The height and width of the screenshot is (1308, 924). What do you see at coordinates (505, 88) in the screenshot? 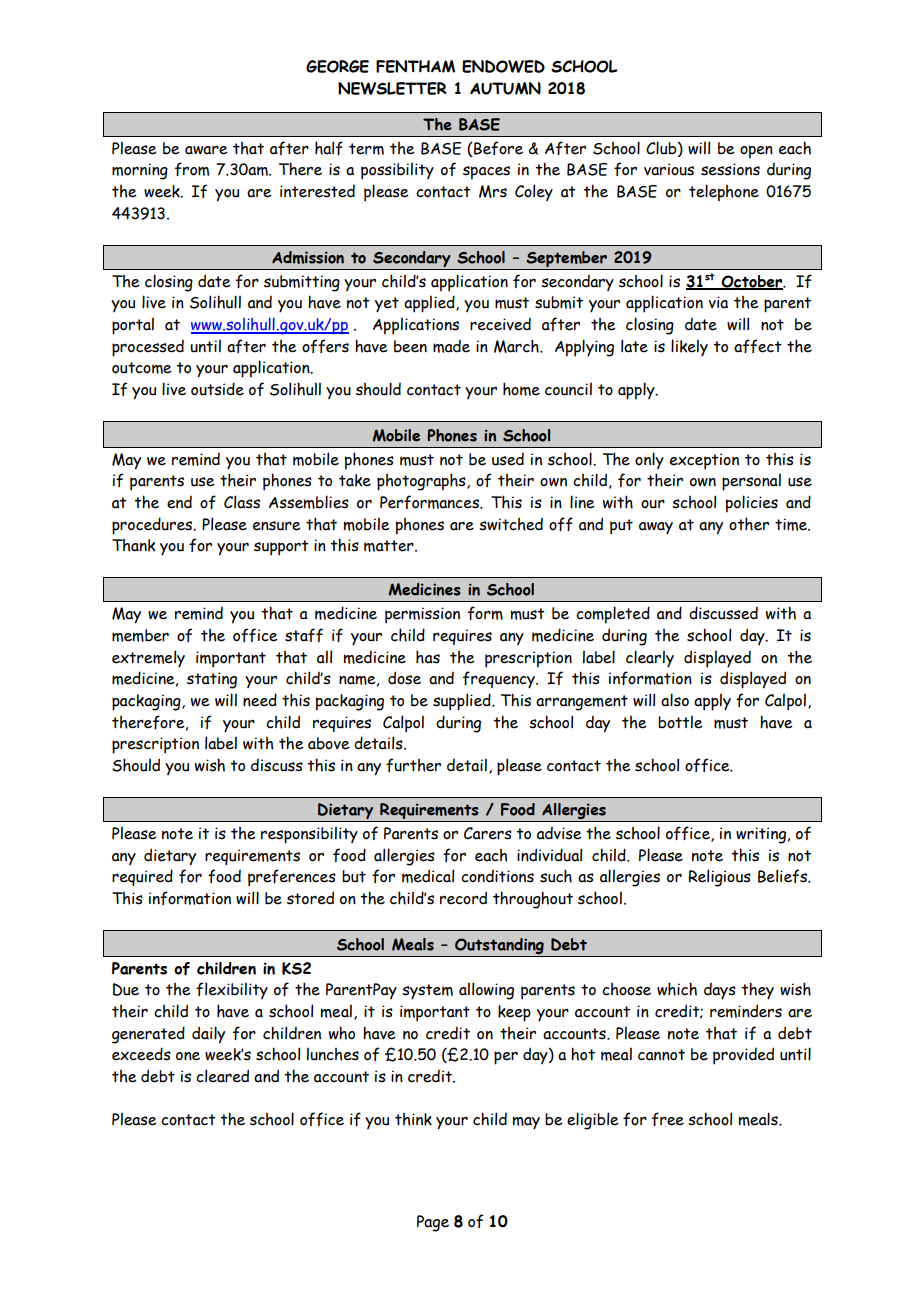
I see `AUTUMN` at bounding box center [505, 88].
